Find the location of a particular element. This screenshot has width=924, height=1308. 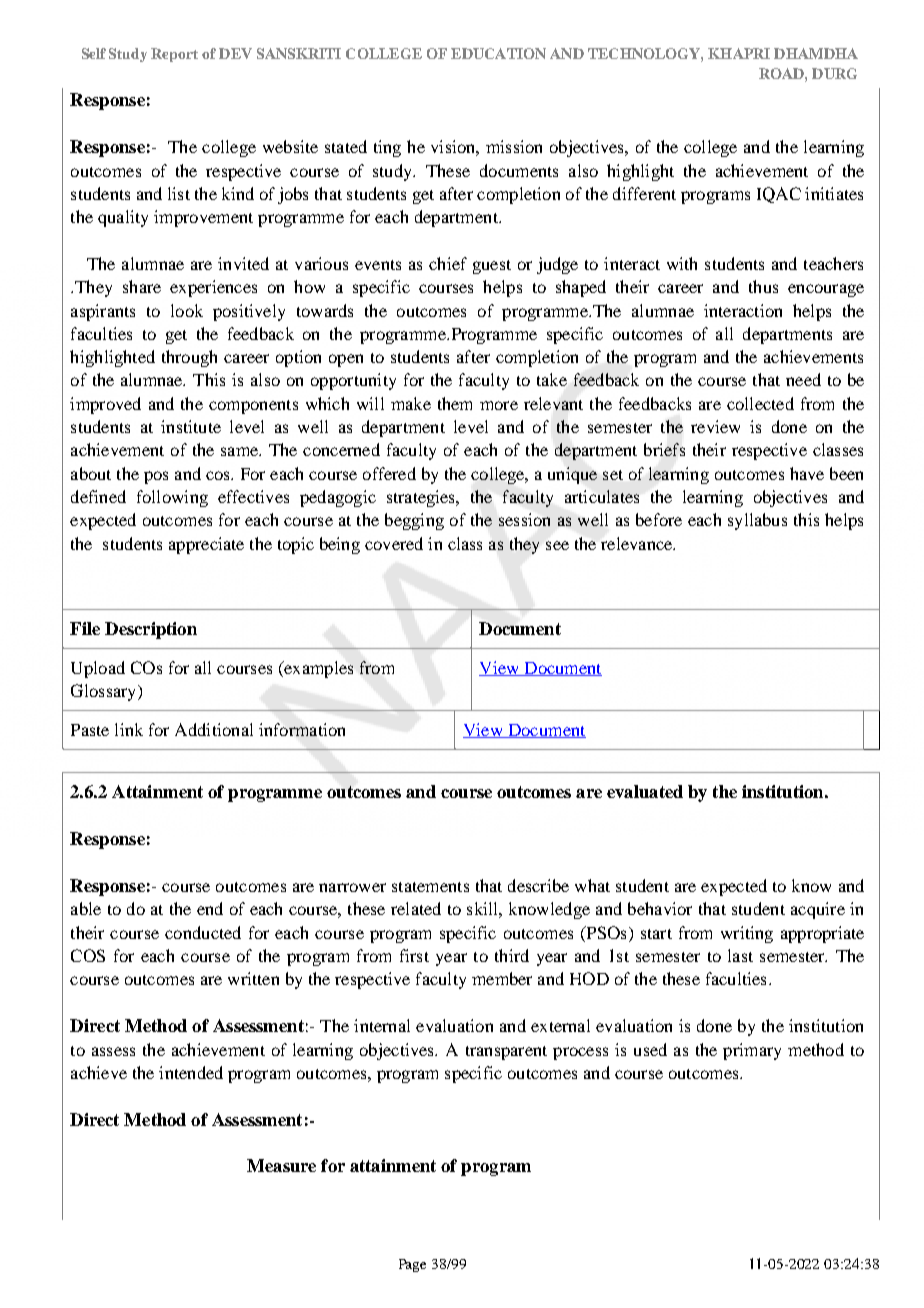

Page is located at coordinates (412, 1265).
